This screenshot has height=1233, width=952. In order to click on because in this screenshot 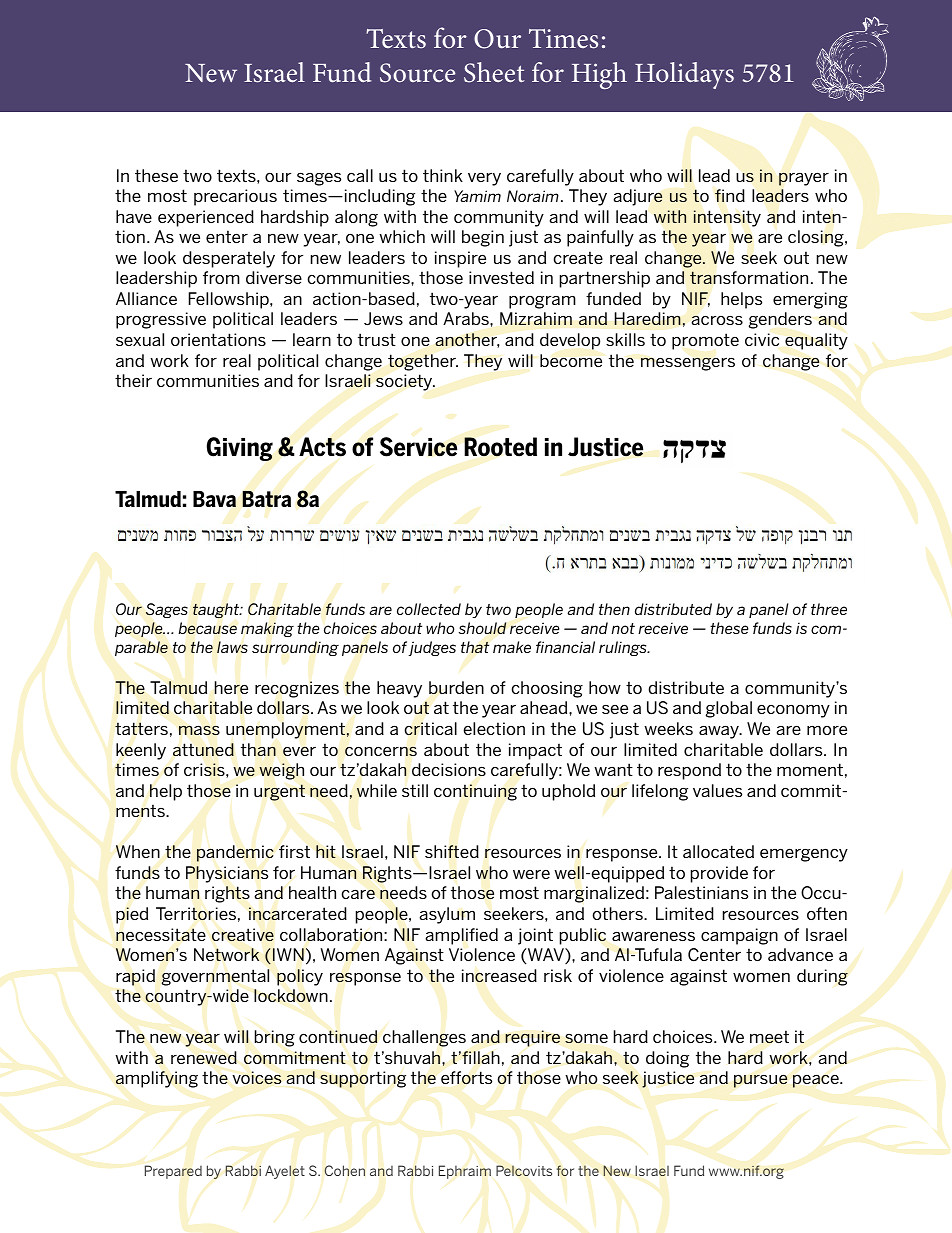, I will do `click(207, 628)`.
